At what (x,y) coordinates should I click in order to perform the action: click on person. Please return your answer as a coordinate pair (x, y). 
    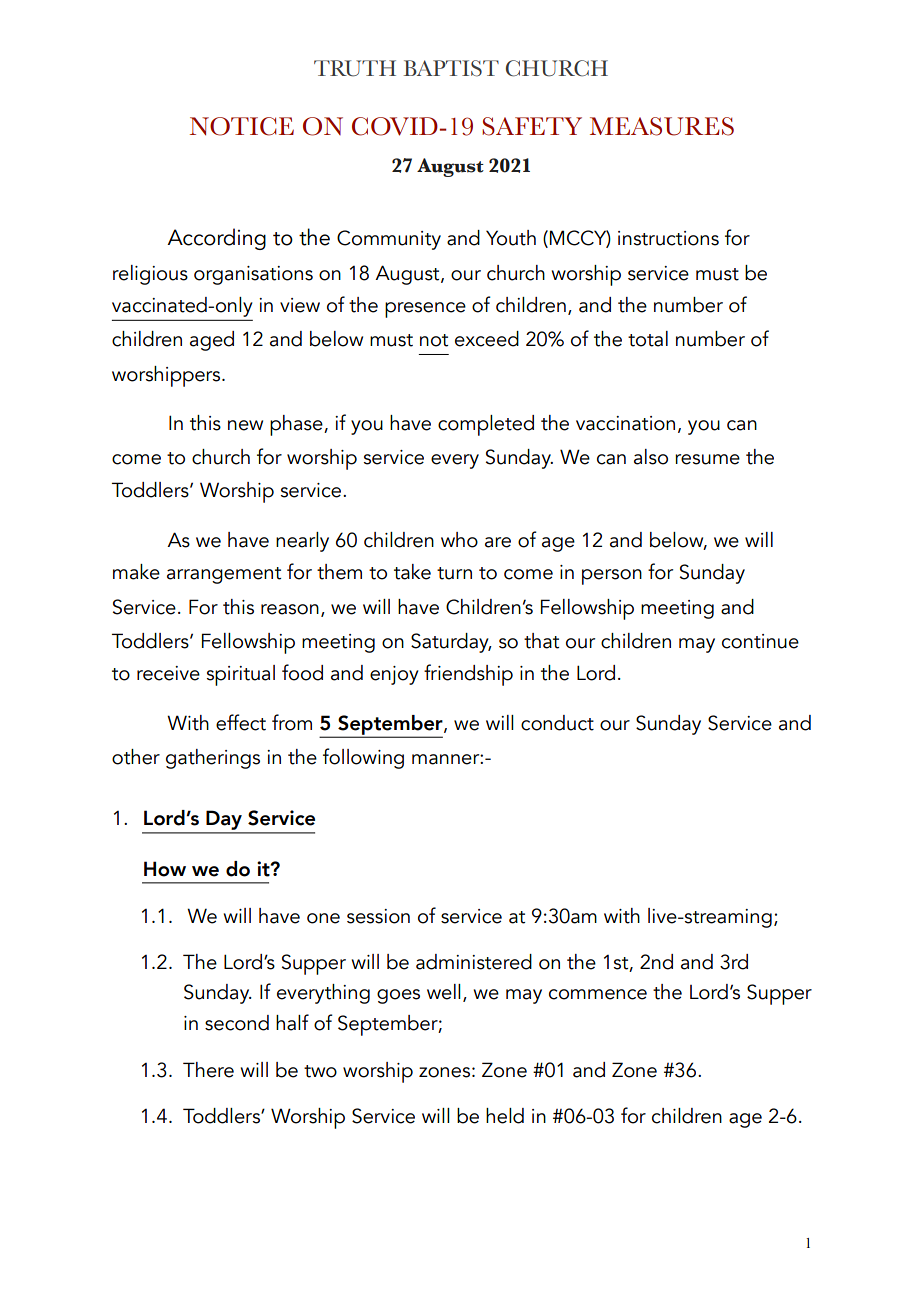
    Looking at the image, I should click on (612, 577).
